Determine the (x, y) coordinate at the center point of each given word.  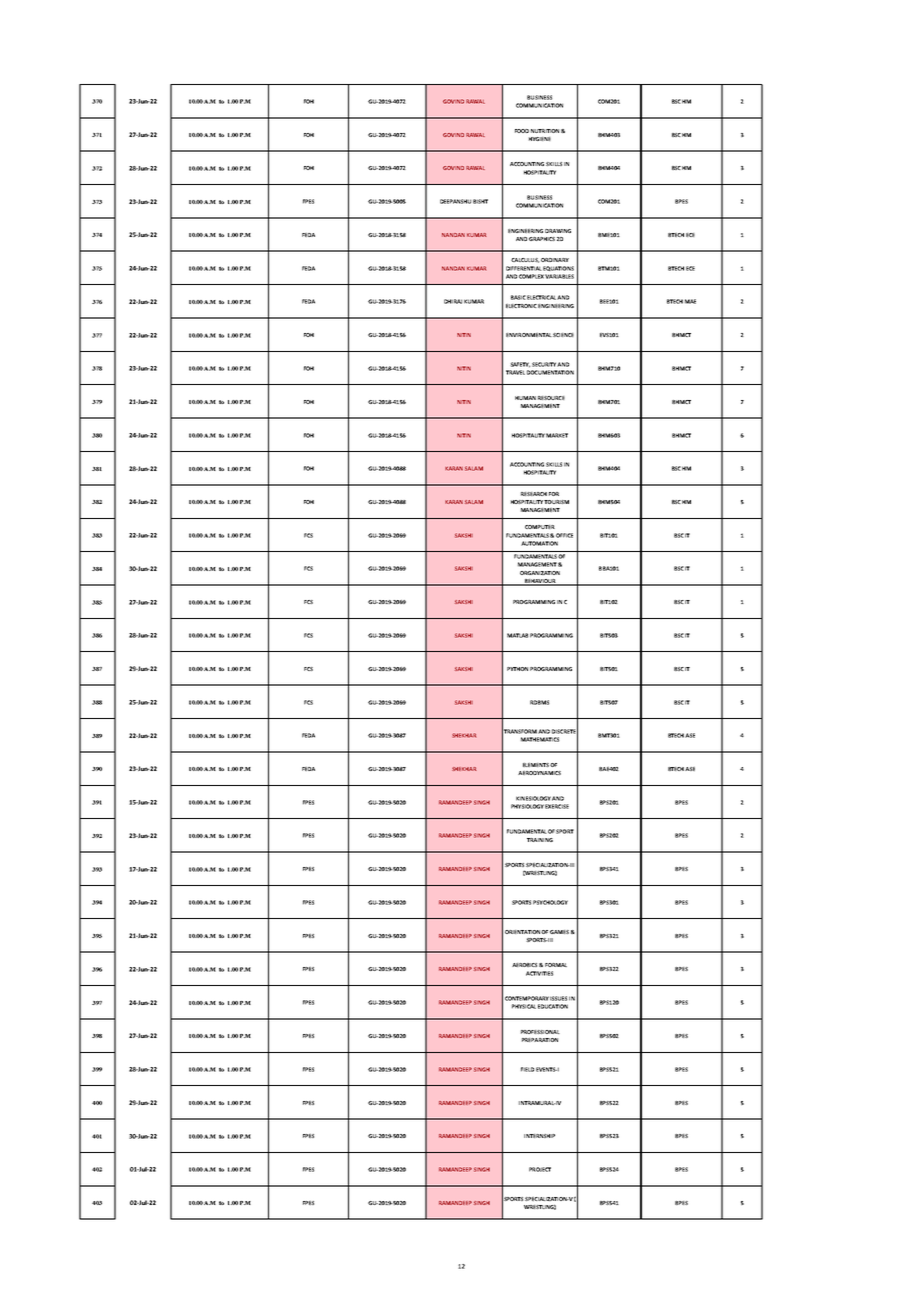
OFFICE (564, 535)
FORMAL (556, 965)
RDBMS (539, 702)
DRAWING (558, 231)
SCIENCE (563, 335)
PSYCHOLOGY (550, 902)
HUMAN (525, 398)
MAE (690, 301)
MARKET (557, 435)
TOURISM (556, 502)
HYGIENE (540, 139)
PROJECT (540, 1169)
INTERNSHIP (539, 1136)
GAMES (559, 932)
